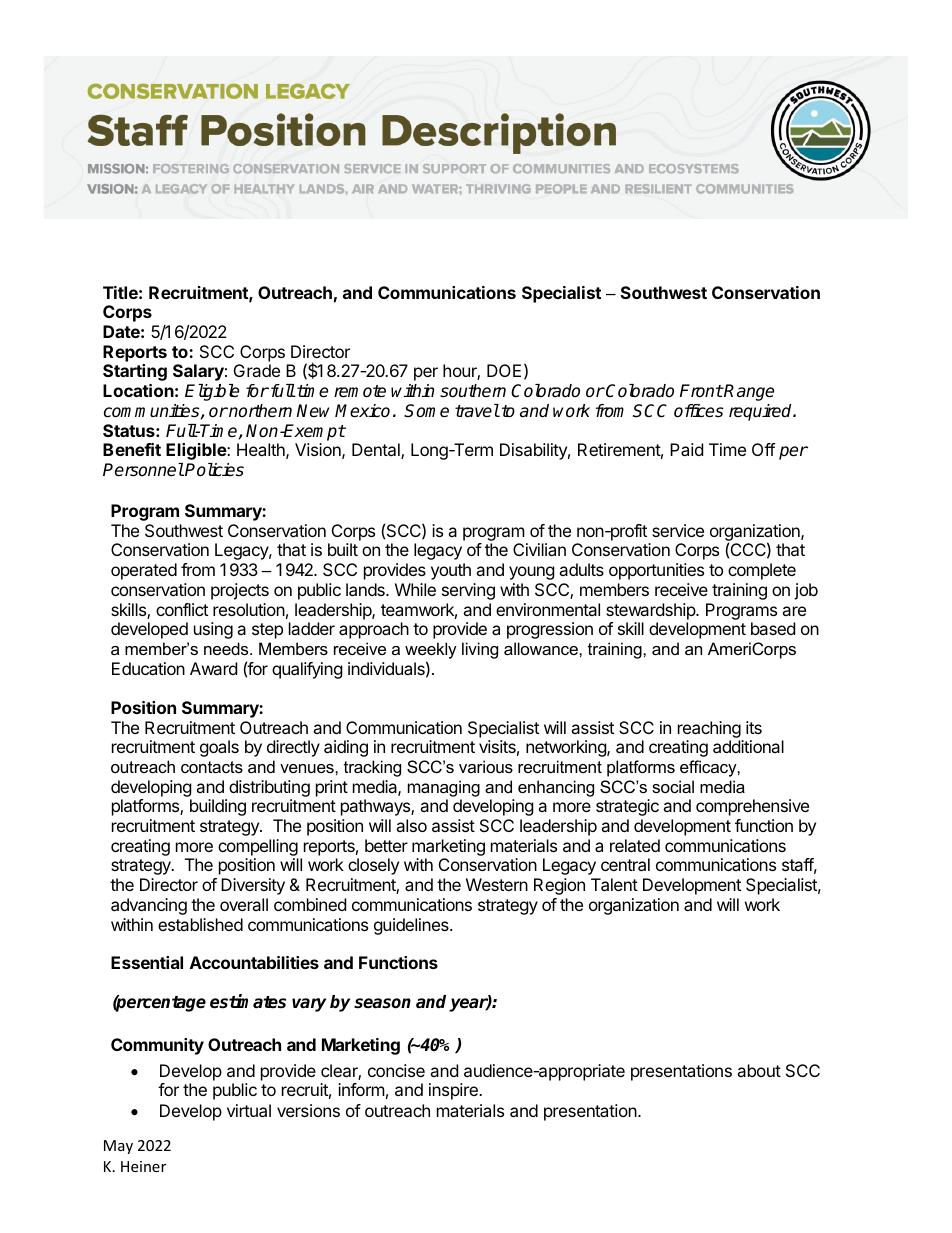 The image size is (952, 1233). Describe the element at coordinates (200, 924) in the screenshot. I see `established` at that location.
